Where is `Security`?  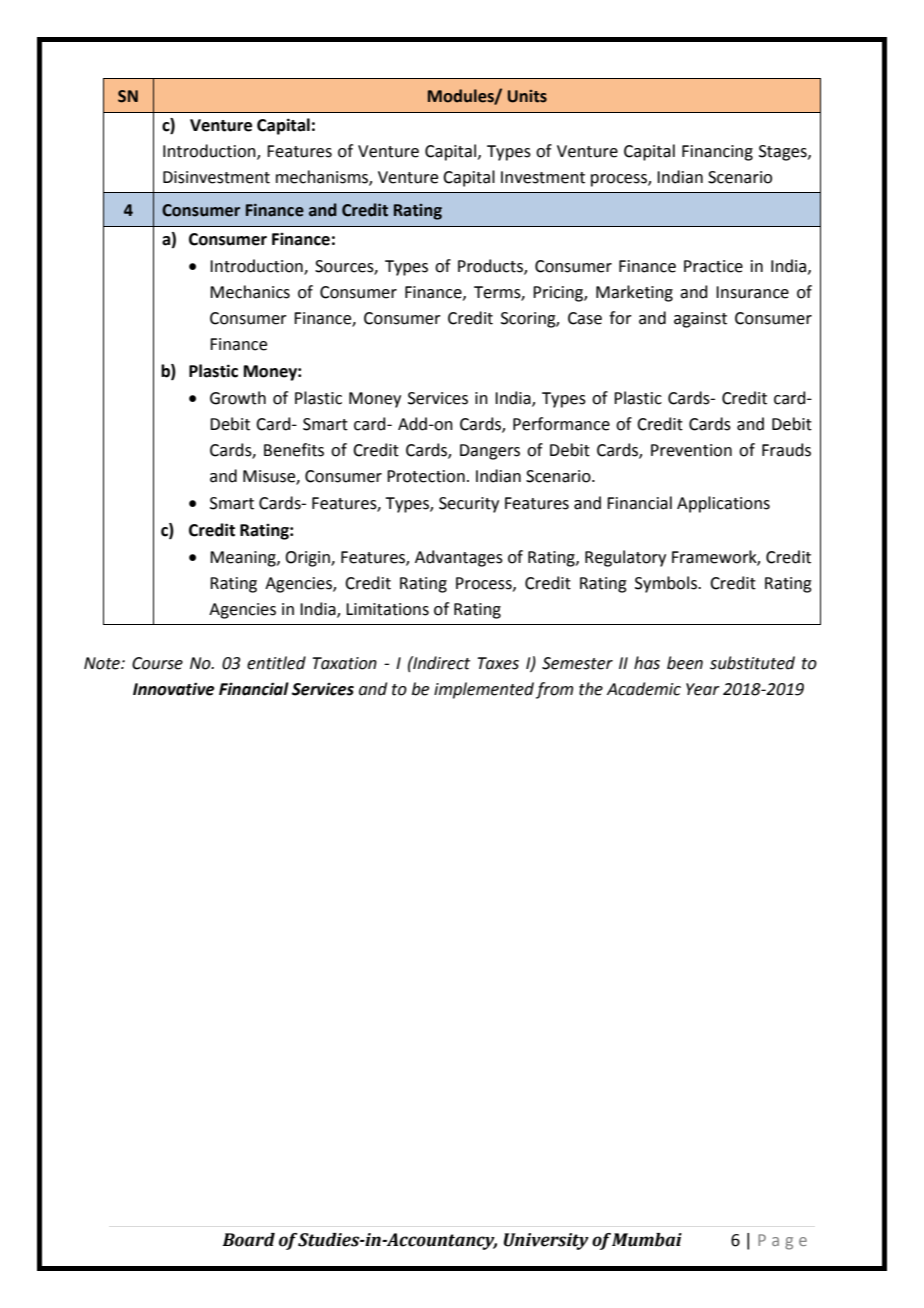 Security is located at coordinates (469, 505).
